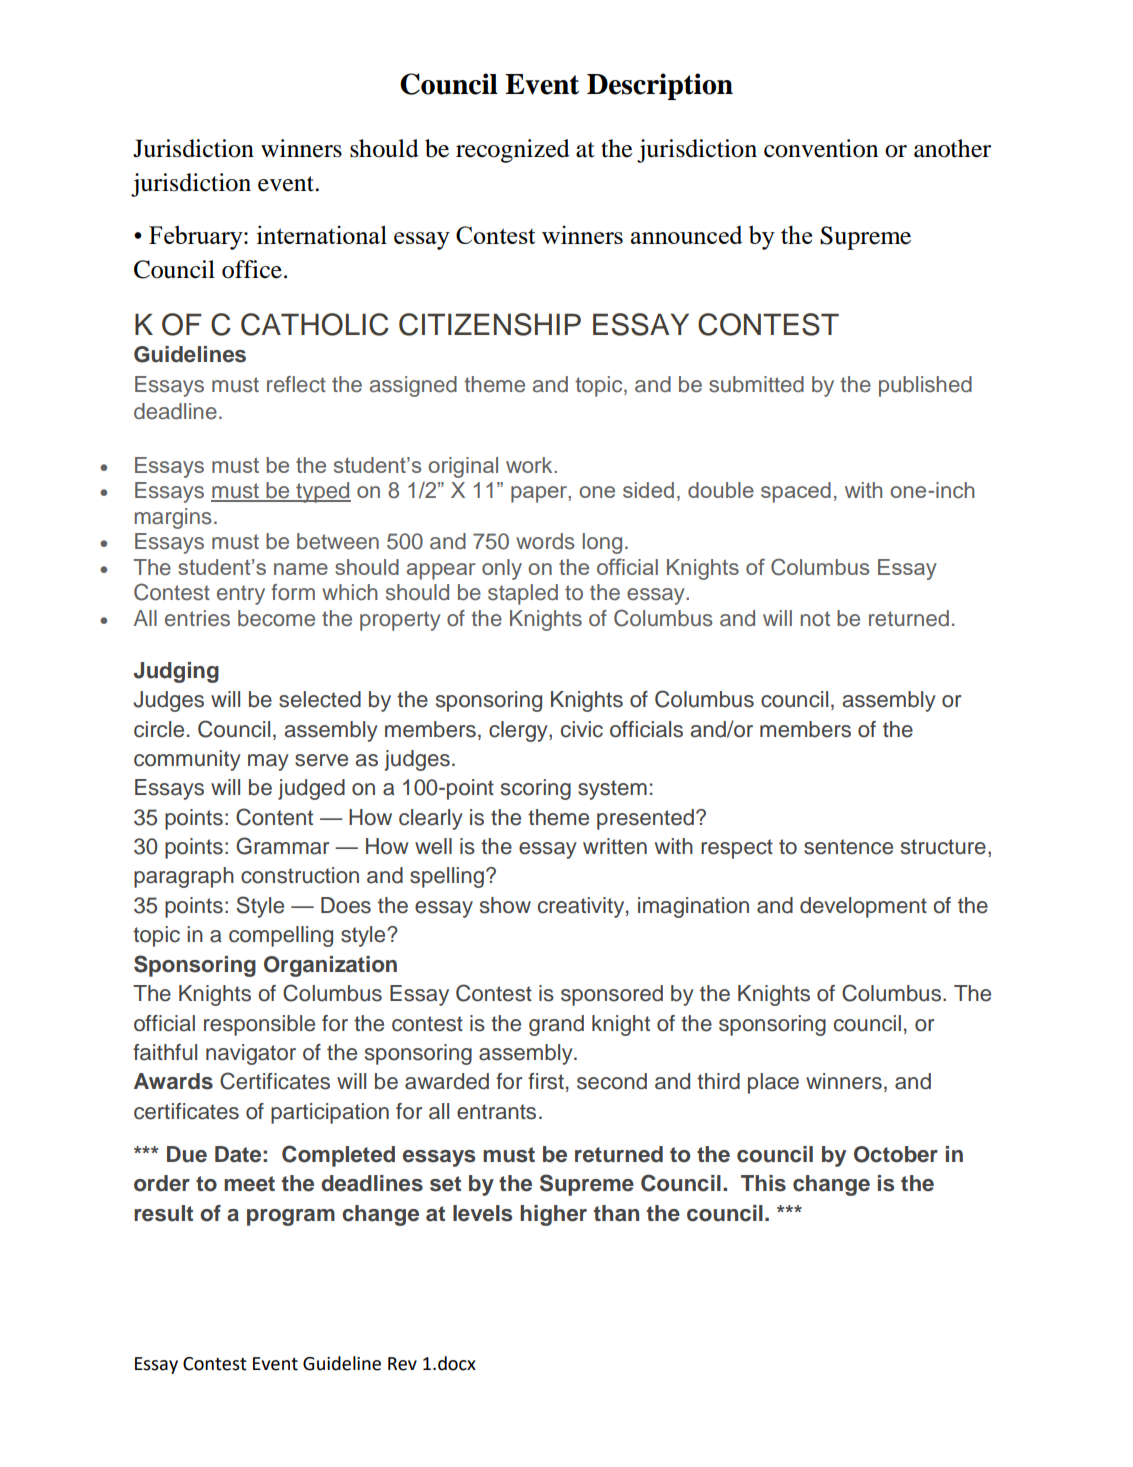  What do you see at coordinates (821, 148) in the screenshot?
I see `convention` at bounding box center [821, 148].
